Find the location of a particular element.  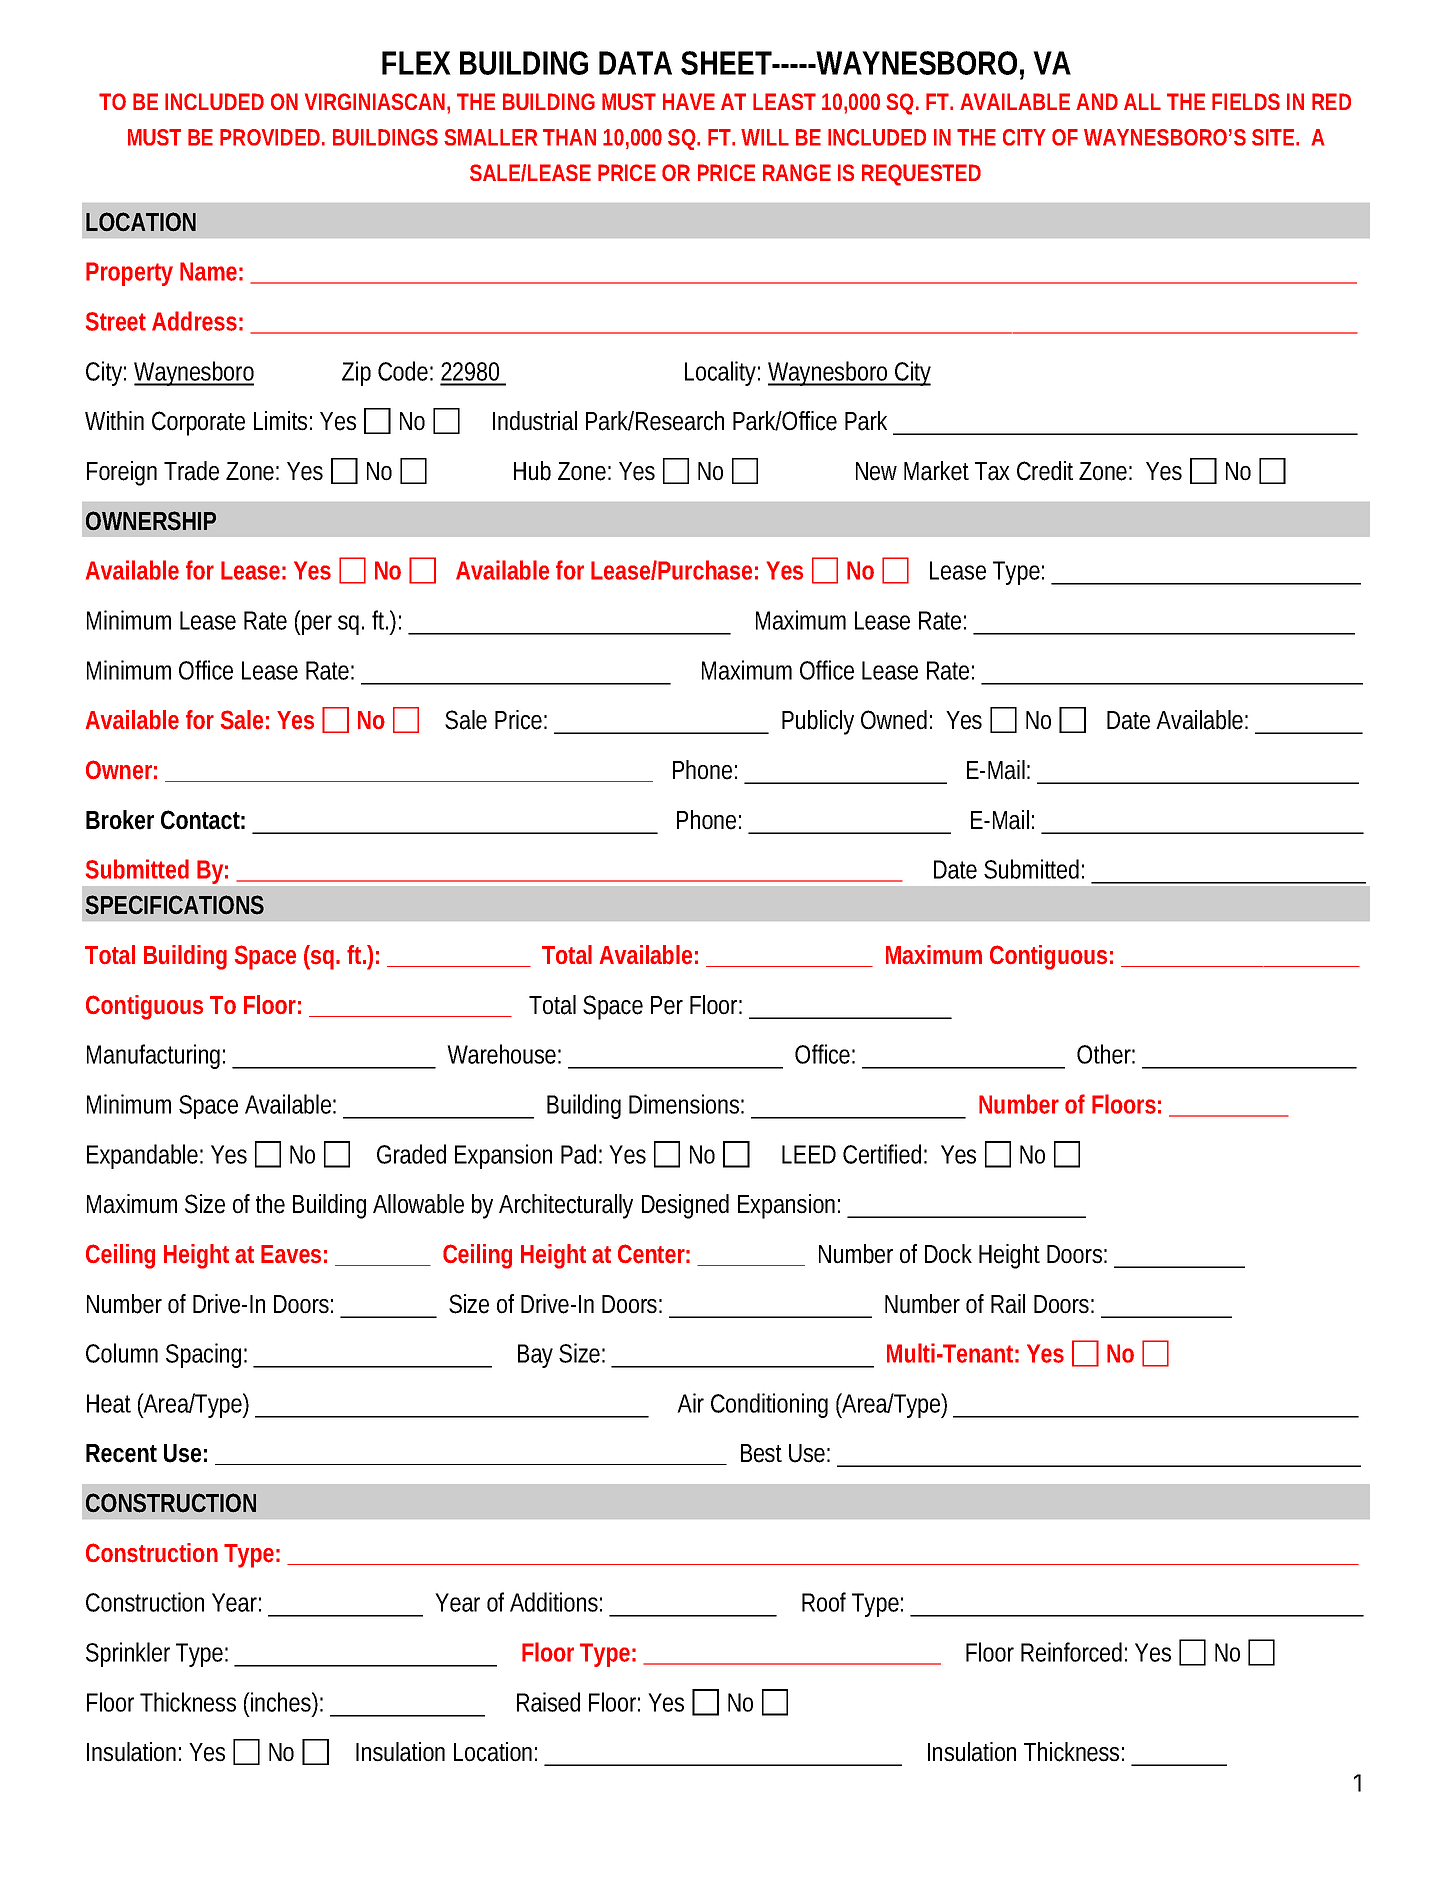

WILL is located at coordinates (765, 137).
